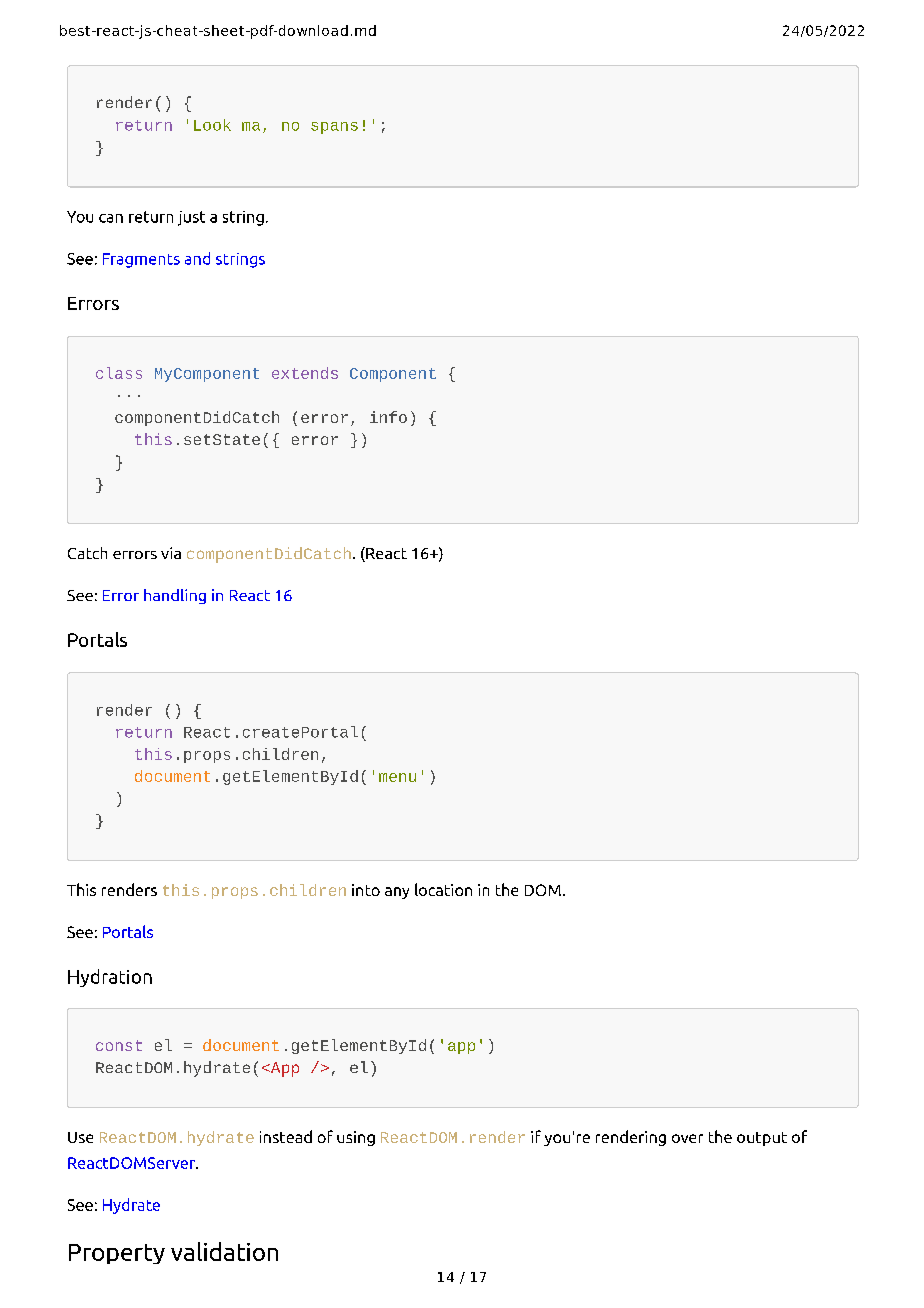 The image size is (924, 1308). Describe the element at coordinates (443, 889) in the screenshot. I see `location` at that location.
